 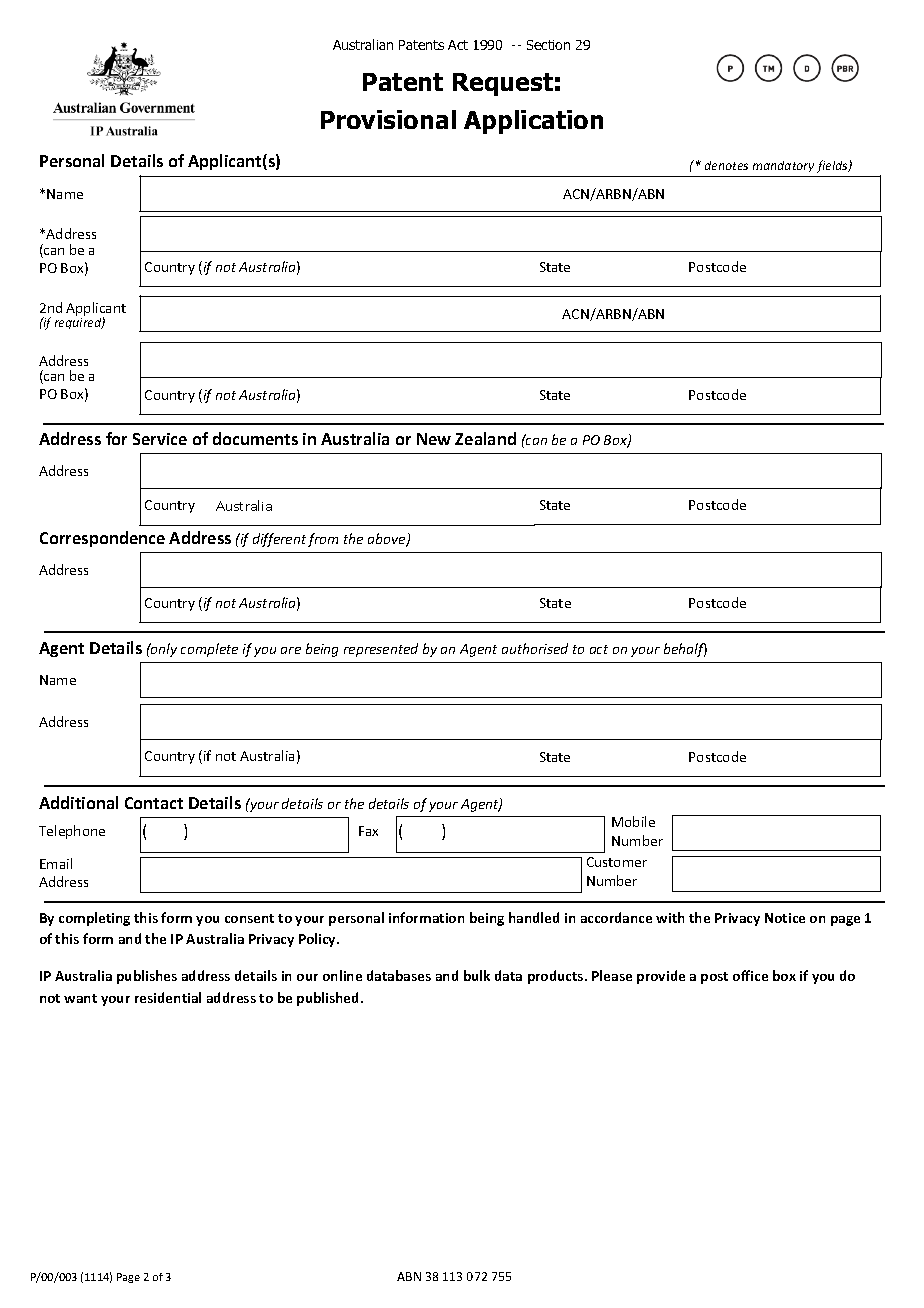 I want to click on publishes, so click(x=147, y=977).
